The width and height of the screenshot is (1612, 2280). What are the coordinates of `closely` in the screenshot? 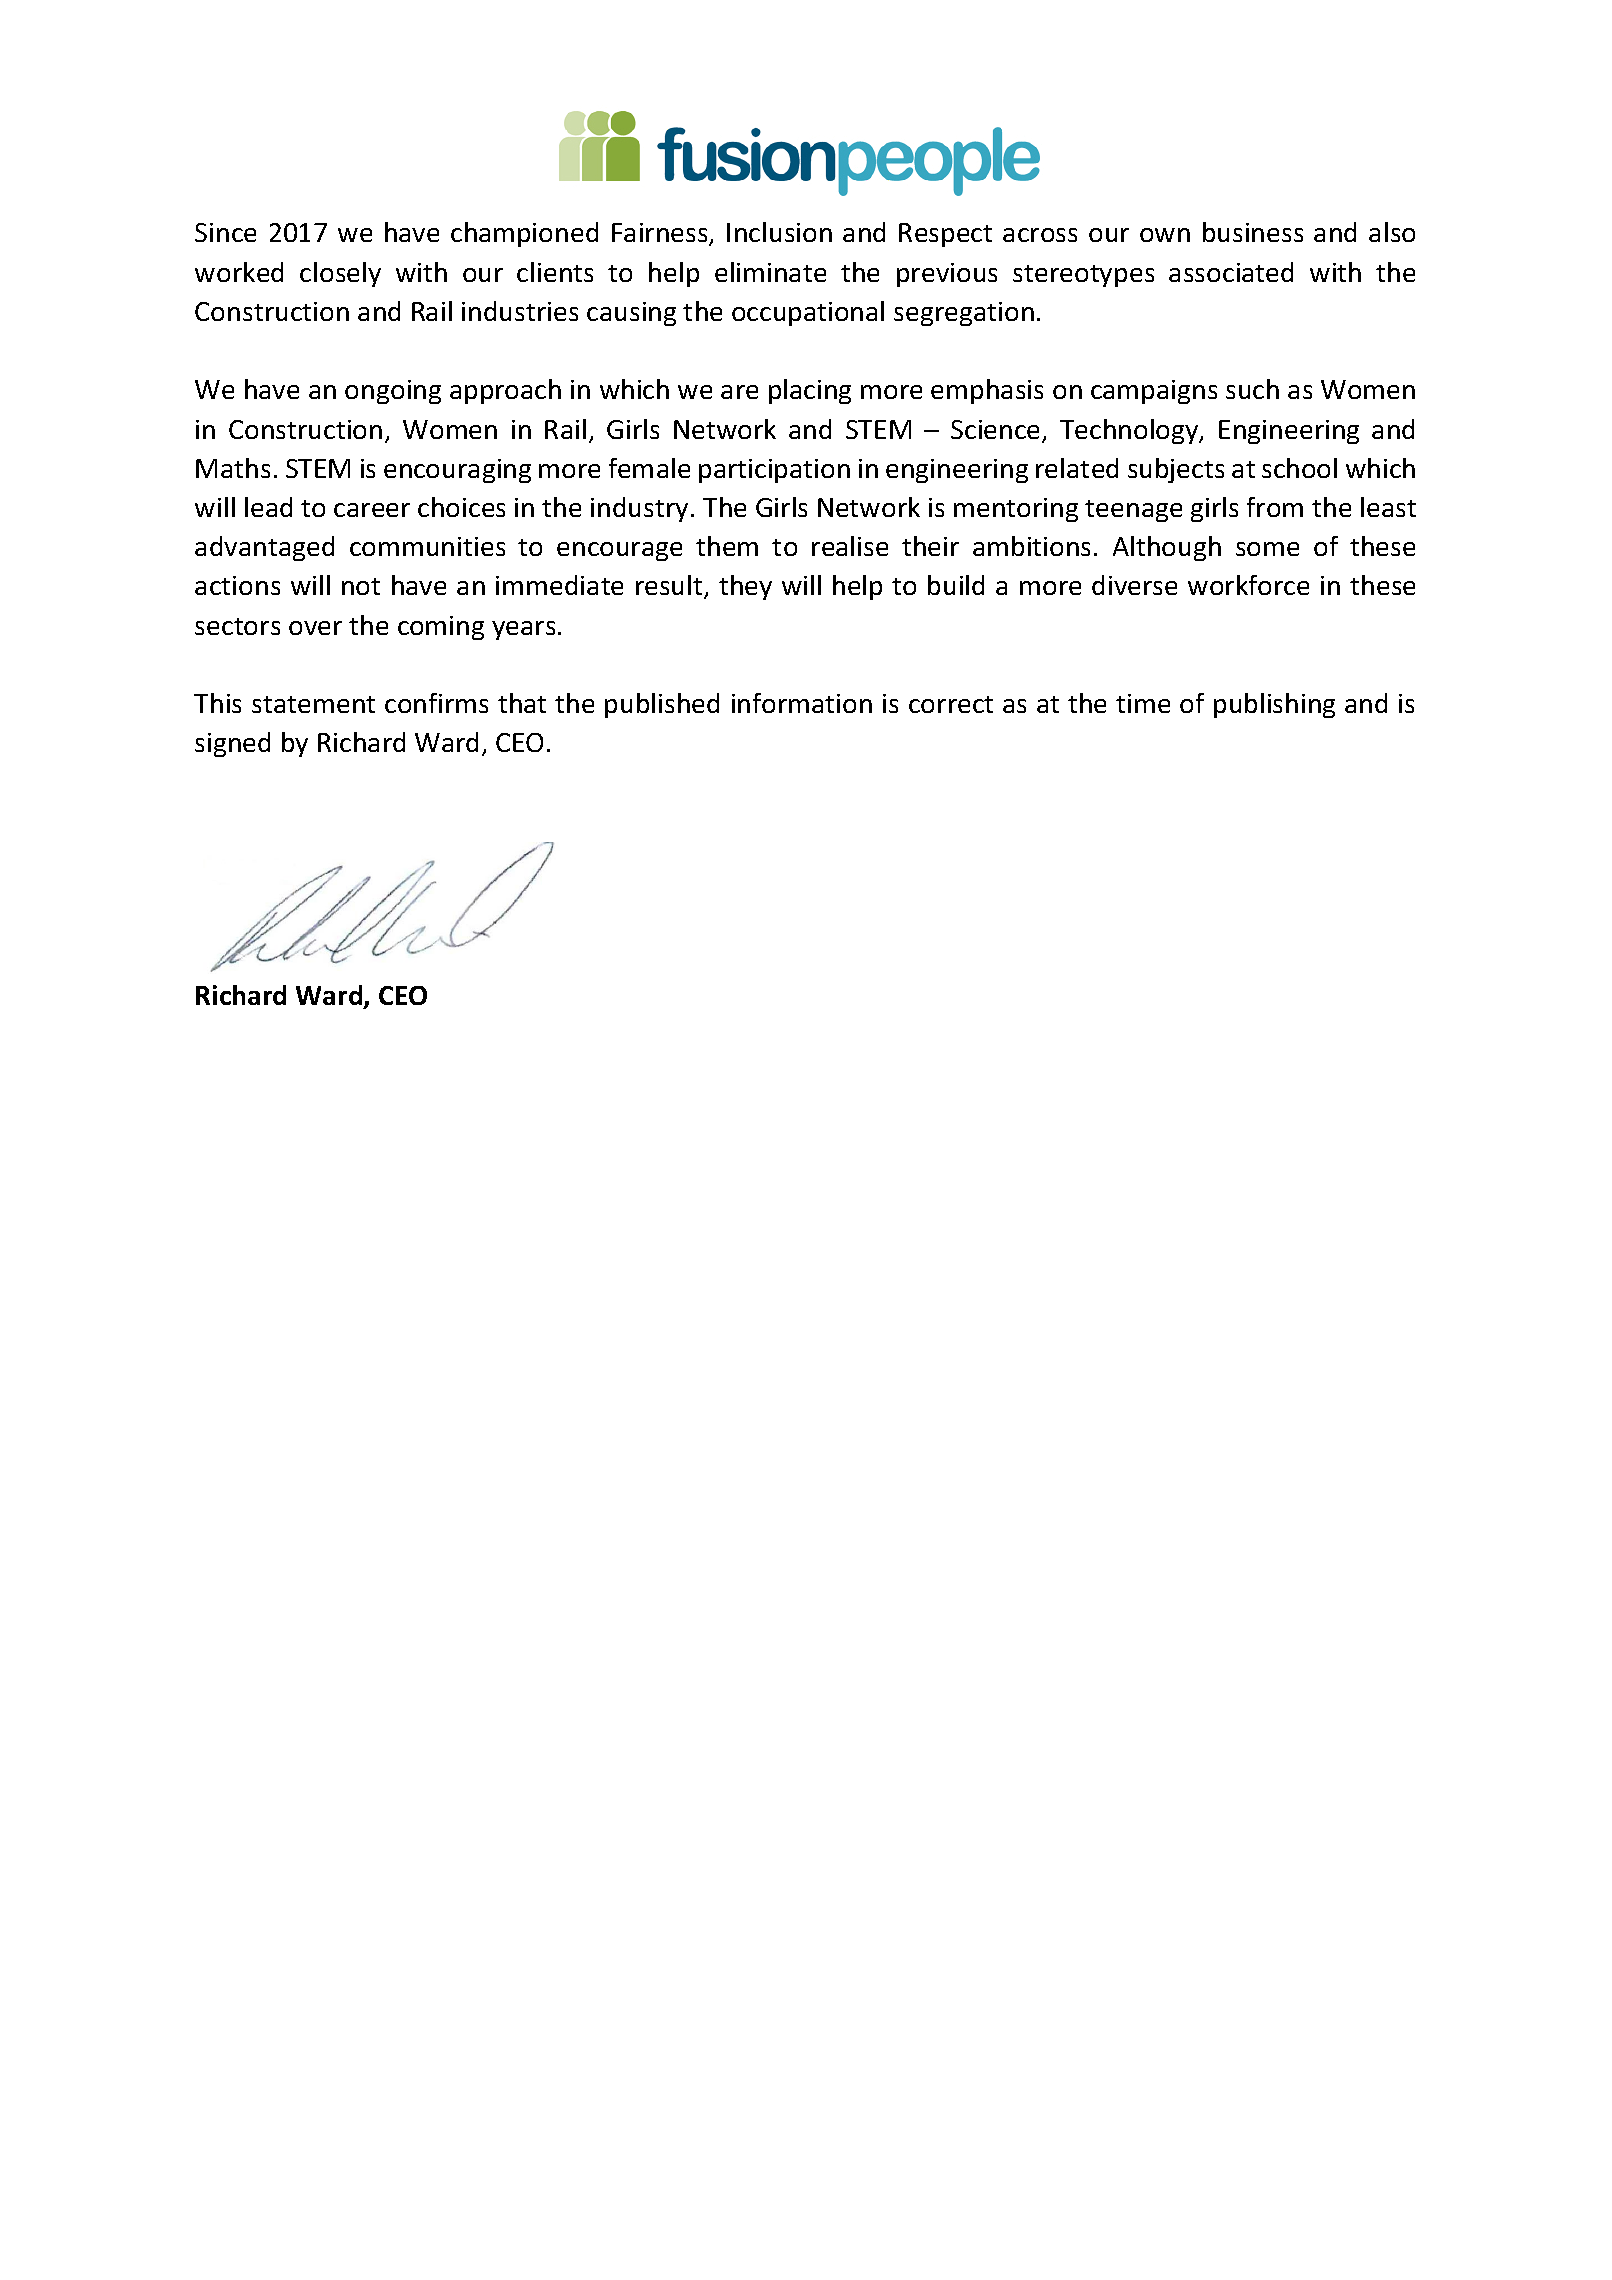 It's located at (340, 274).
